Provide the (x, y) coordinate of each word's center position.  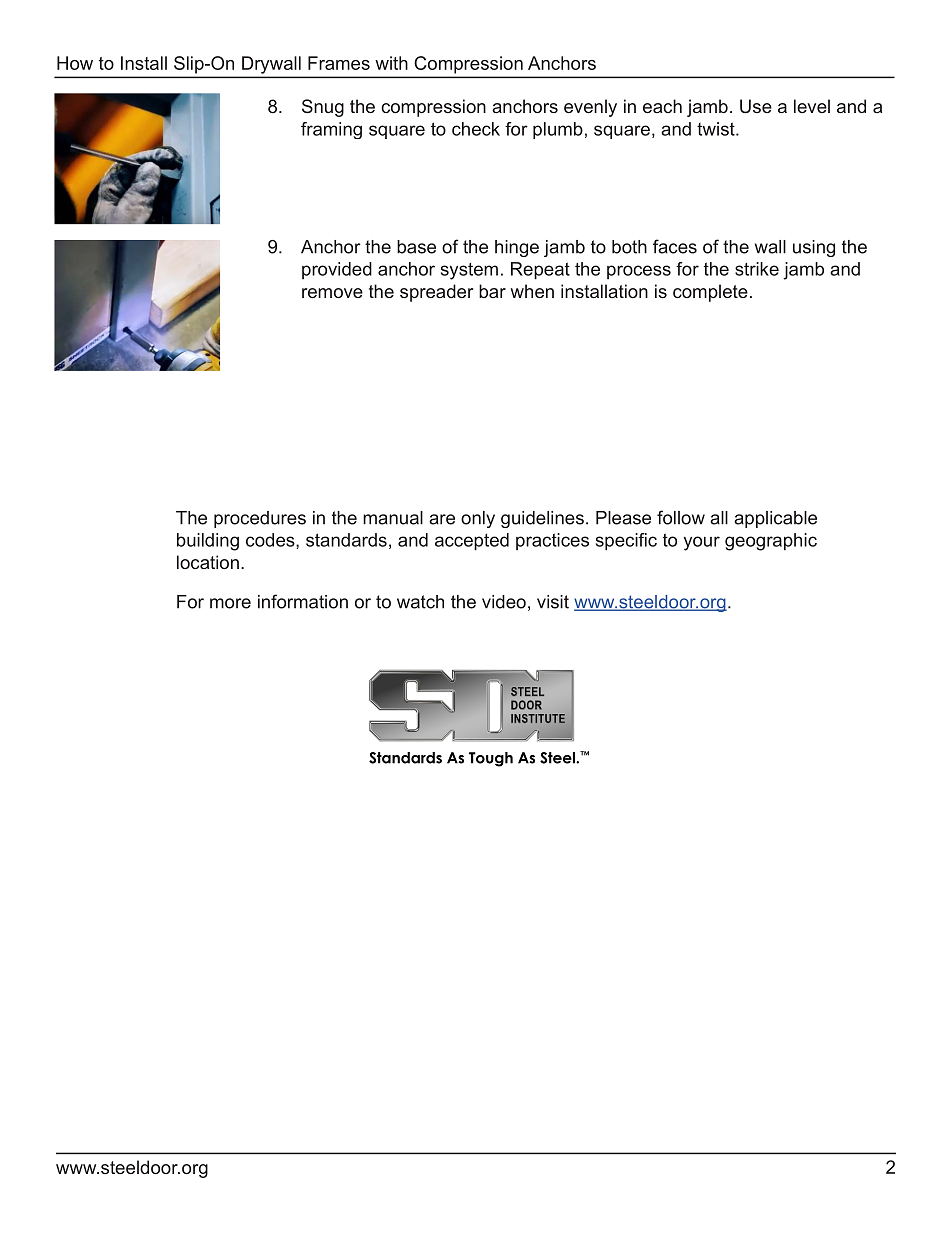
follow (681, 517)
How (75, 63)
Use (756, 106)
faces (675, 246)
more (230, 603)
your (702, 543)
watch (420, 602)
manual (393, 518)
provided (337, 270)
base (416, 247)
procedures (260, 519)
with (391, 63)
